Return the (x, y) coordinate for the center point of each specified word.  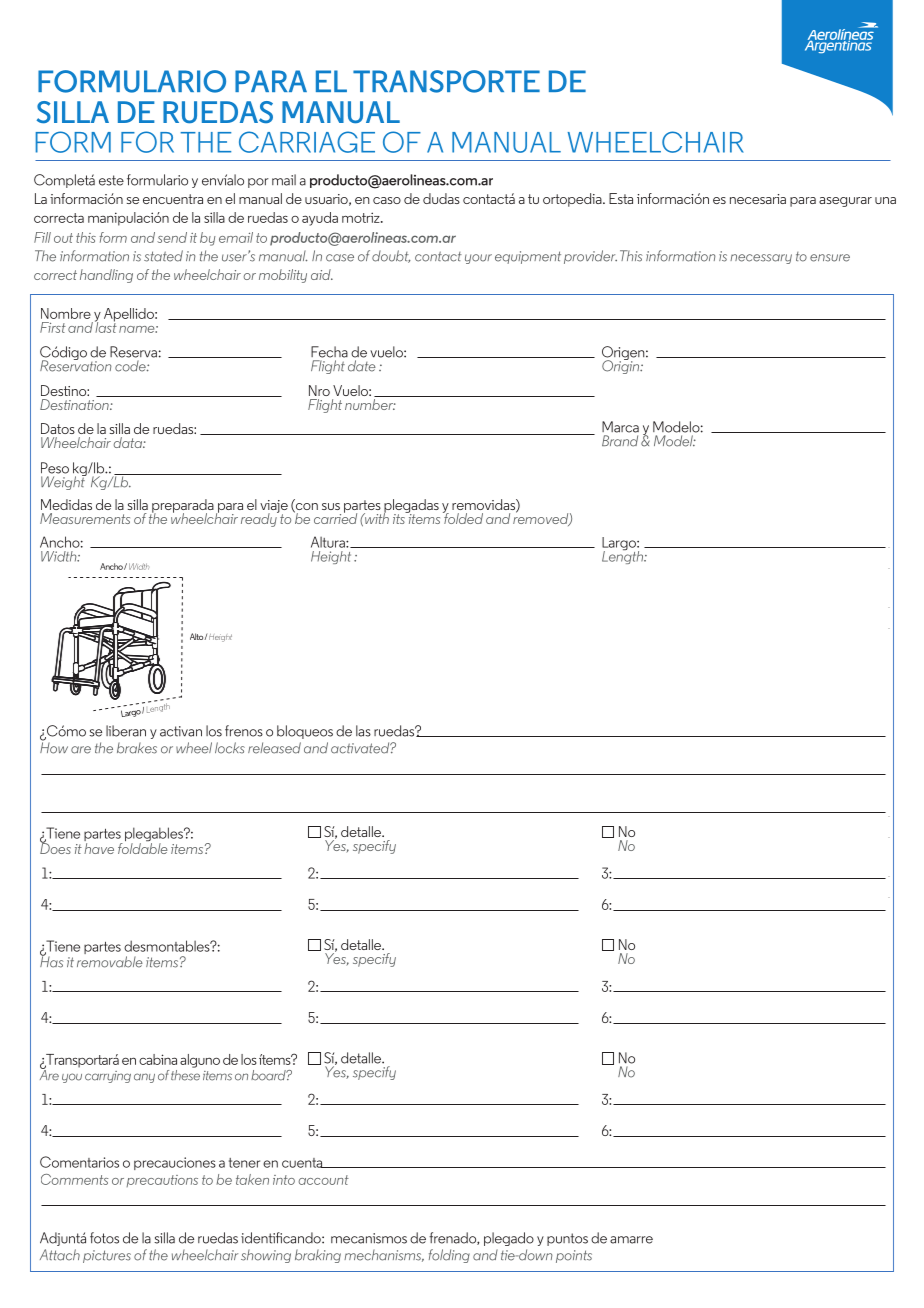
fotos (104, 1238)
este (111, 180)
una (885, 200)
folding (449, 1256)
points (574, 1256)
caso (387, 200)
